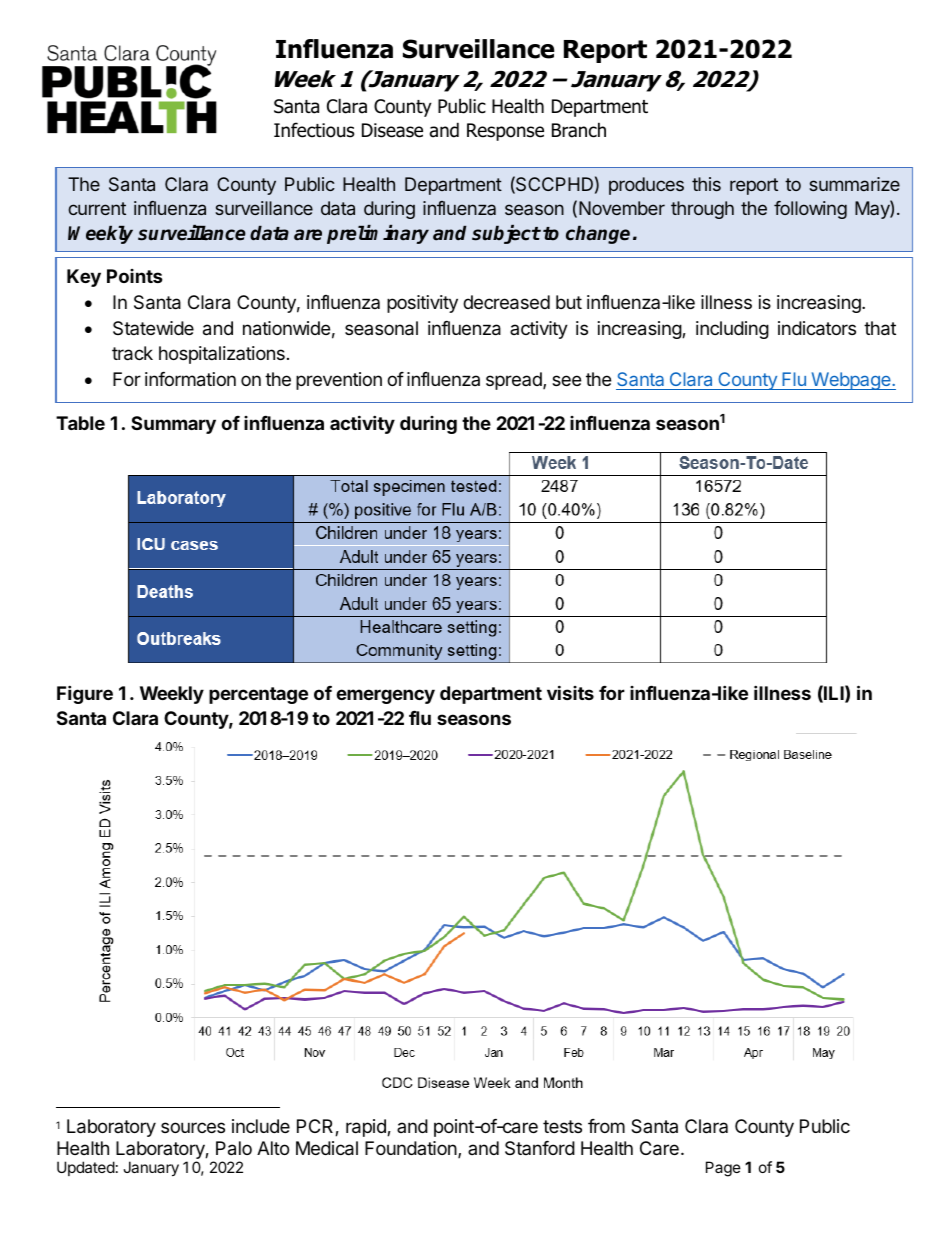 This screenshot has width=952, height=1233. What do you see at coordinates (505, 132) in the screenshot?
I see `Response` at bounding box center [505, 132].
